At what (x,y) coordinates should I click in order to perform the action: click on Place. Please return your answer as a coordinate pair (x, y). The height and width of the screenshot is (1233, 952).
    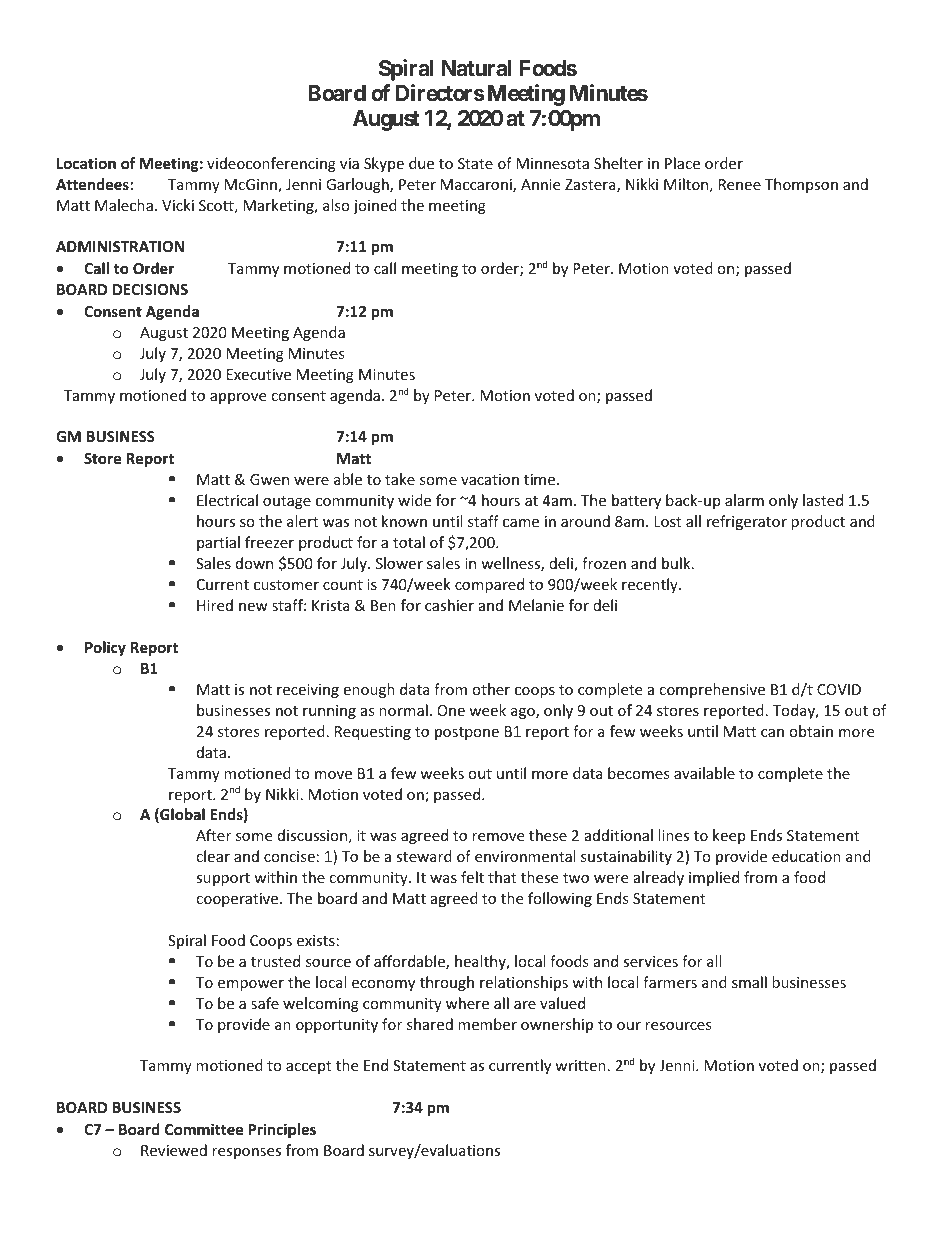
    Looking at the image, I should click on (682, 163).
